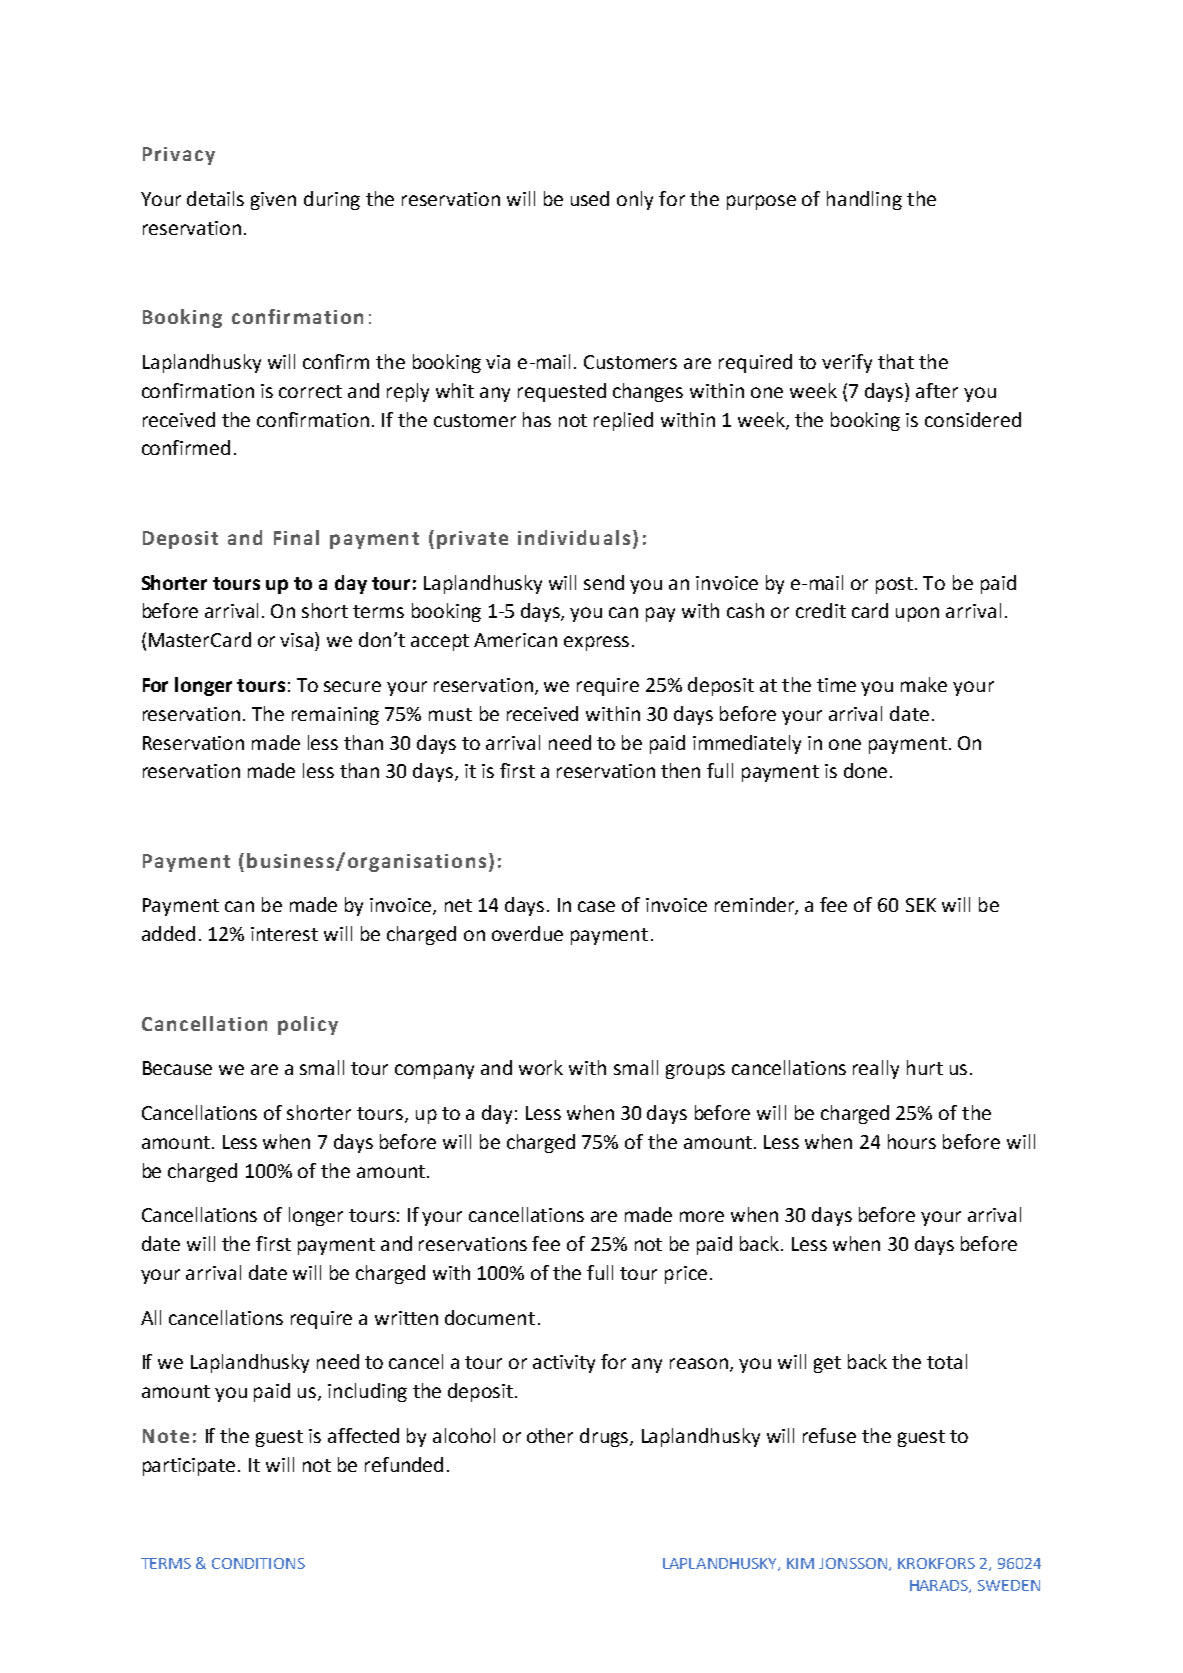 The image size is (1183, 1673). Describe the element at coordinates (296, 537) in the document. I see `Final` at that location.
